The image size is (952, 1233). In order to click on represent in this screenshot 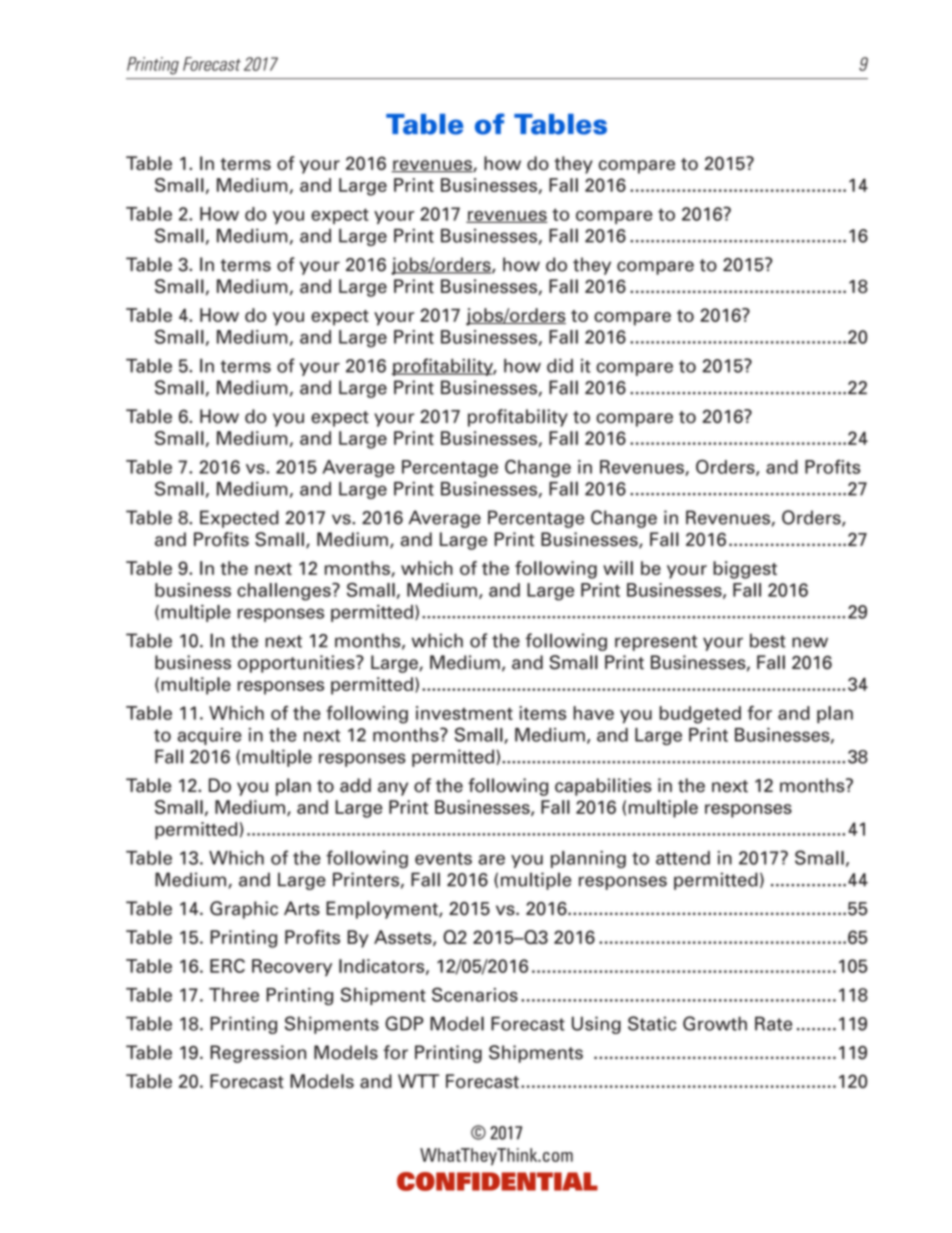, I will do `click(656, 643)`.
